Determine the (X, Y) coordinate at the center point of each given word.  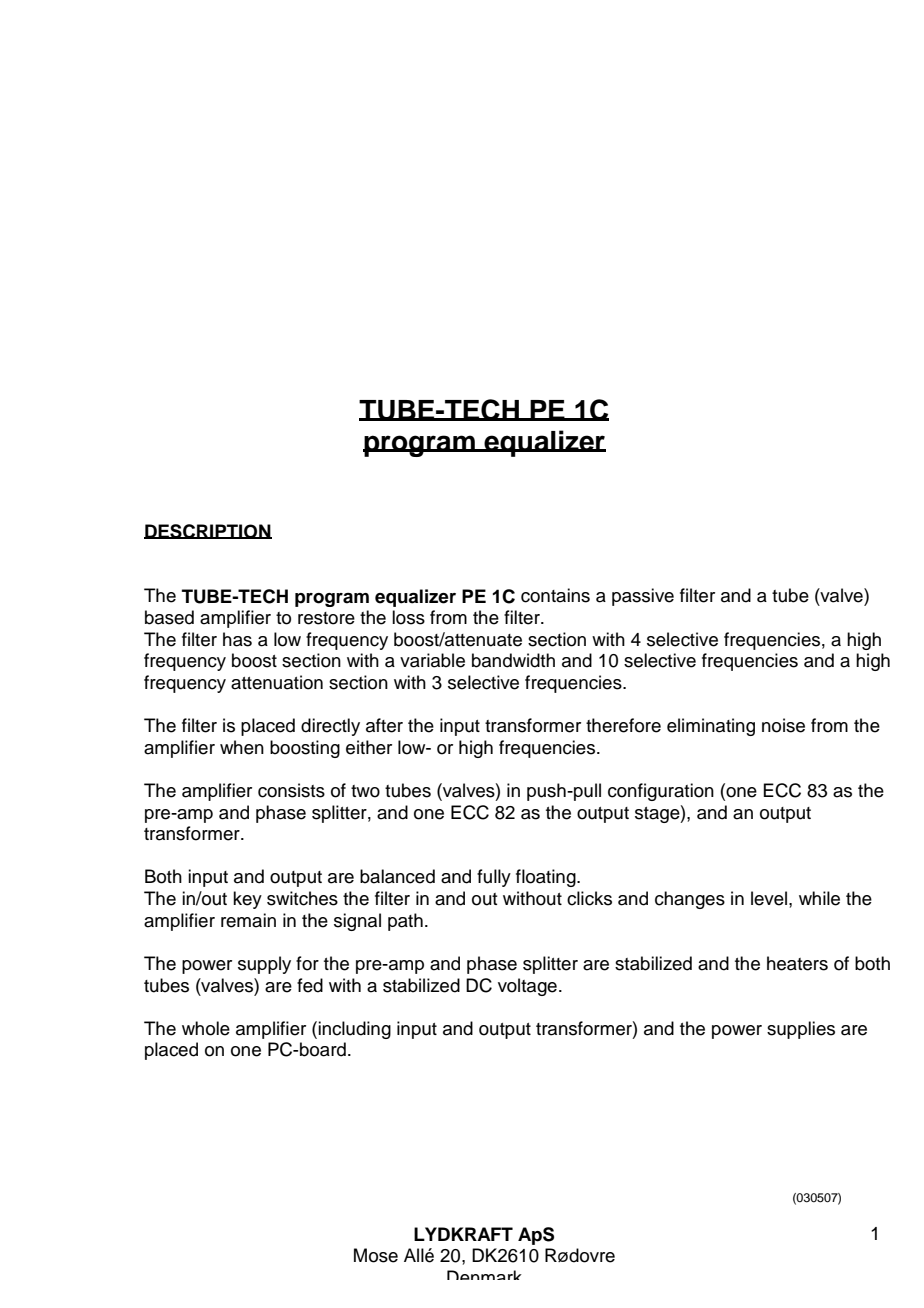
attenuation (277, 682)
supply (264, 965)
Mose (376, 1255)
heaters (797, 963)
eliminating (711, 727)
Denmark (484, 1275)
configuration (661, 792)
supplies (801, 1030)
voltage (527, 987)
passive (643, 597)
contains (555, 595)
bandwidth (513, 660)
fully (494, 878)
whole (206, 1028)
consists (291, 790)
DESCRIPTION (208, 531)
